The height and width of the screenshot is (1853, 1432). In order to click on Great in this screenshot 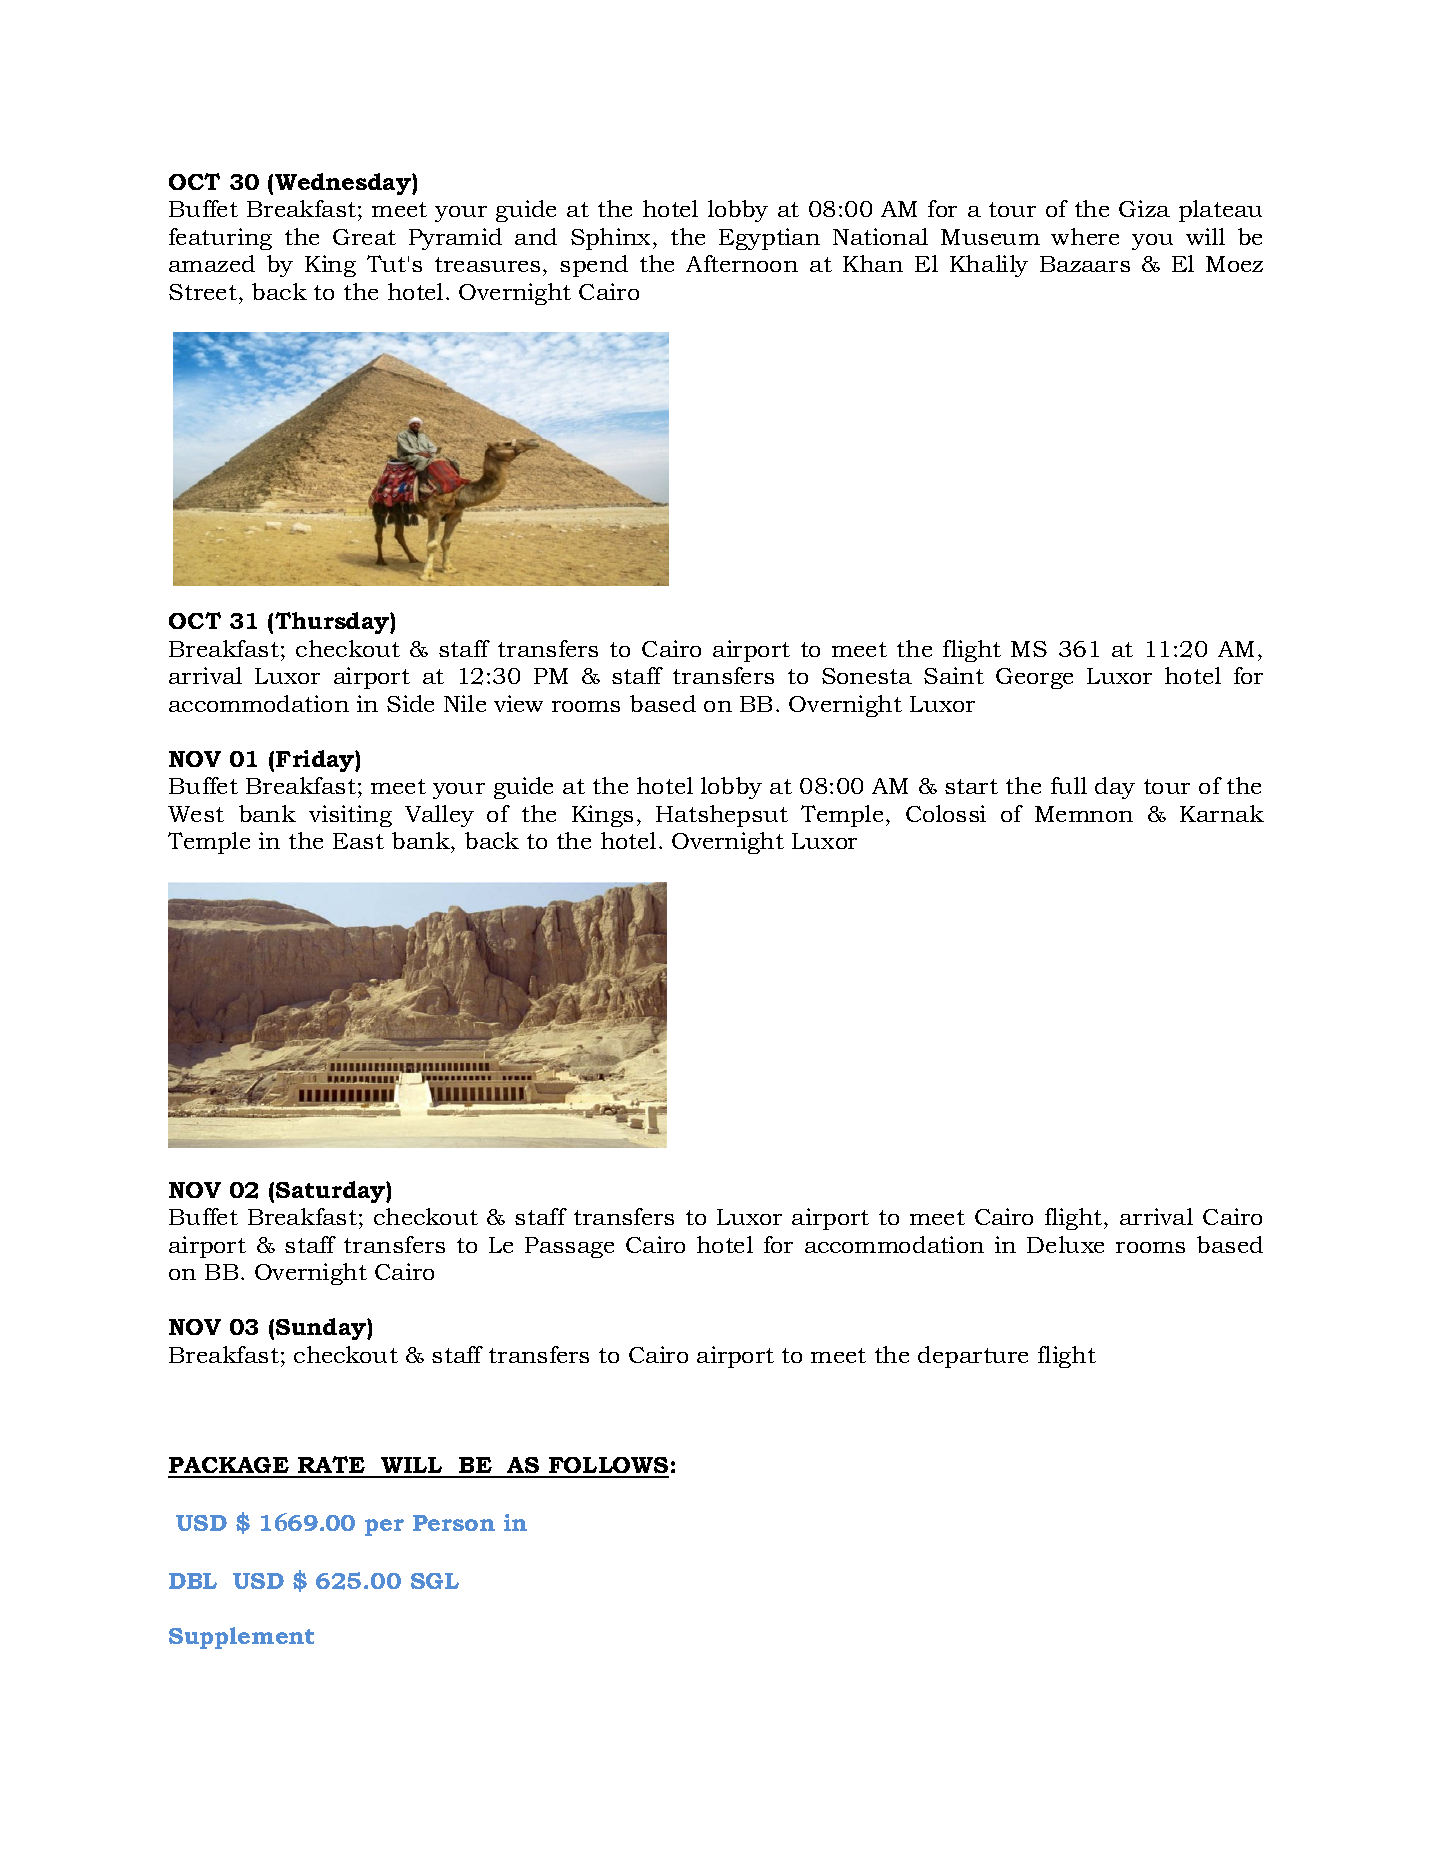, I will do `click(364, 237)`.
